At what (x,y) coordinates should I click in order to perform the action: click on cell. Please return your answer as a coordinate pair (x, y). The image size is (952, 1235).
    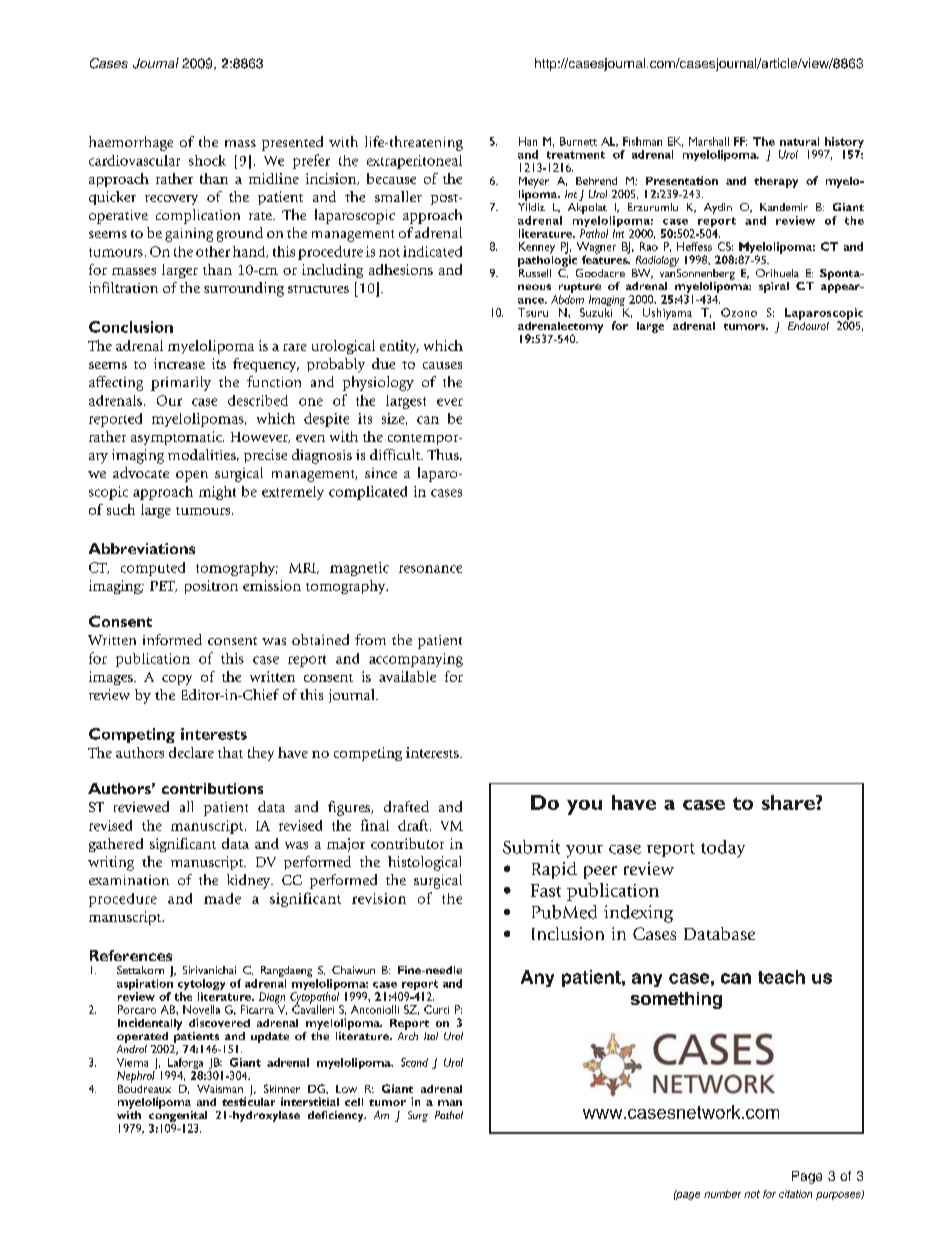
    Looking at the image, I should click on (354, 1102).
